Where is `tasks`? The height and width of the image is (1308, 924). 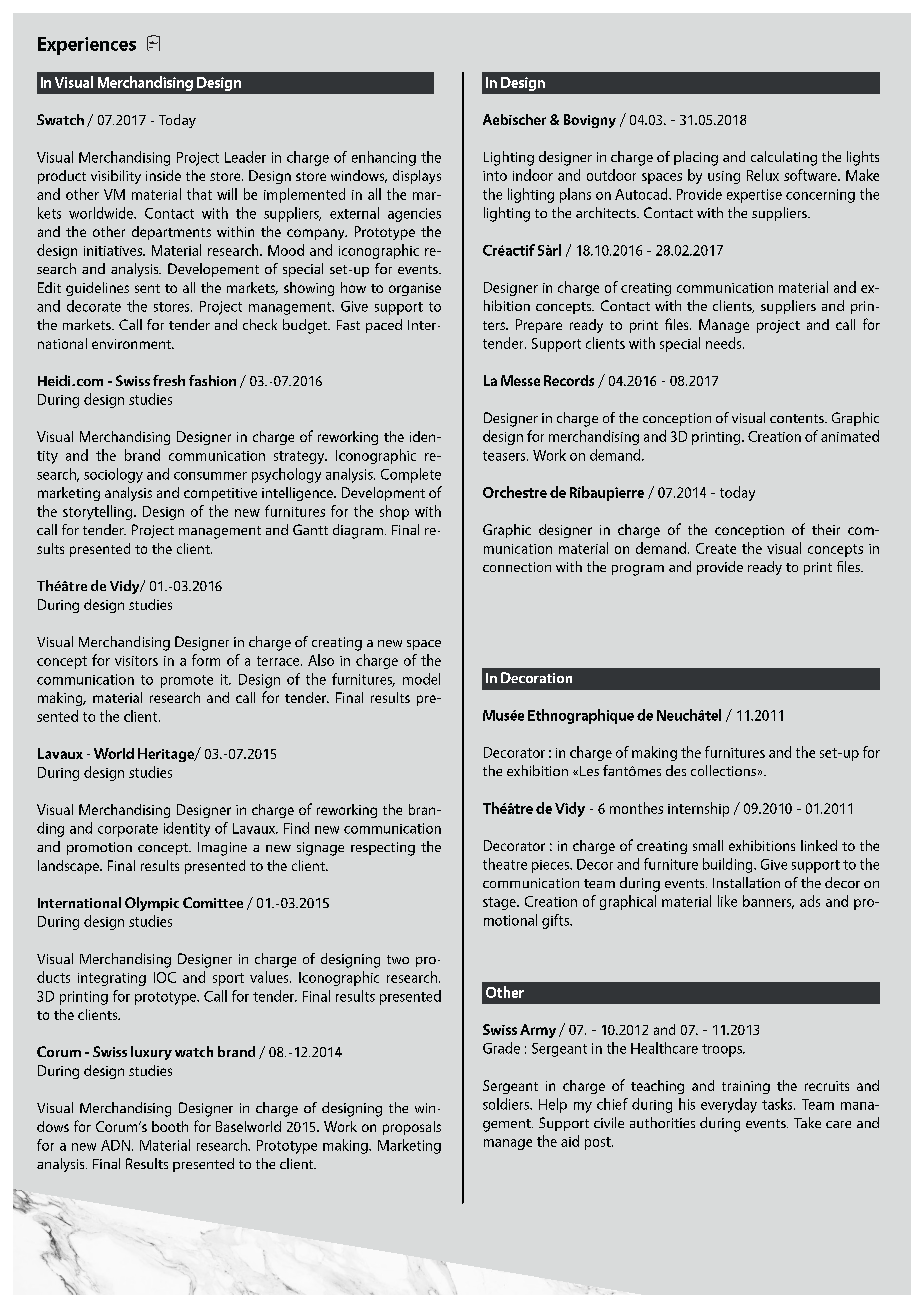 tasks is located at coordinates (778, 1104).
